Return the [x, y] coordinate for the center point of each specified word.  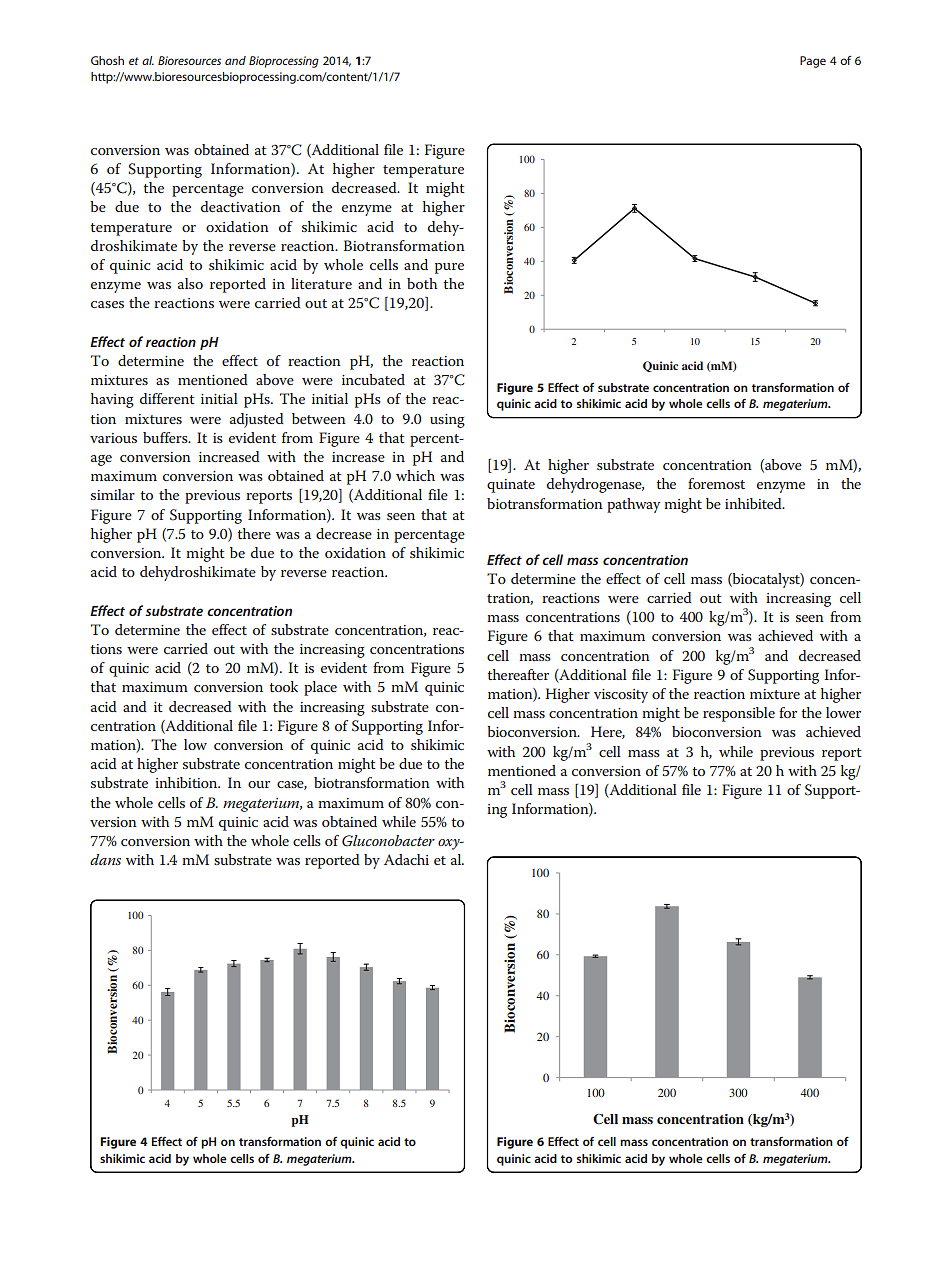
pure [449, 268]
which [415, 475]
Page [813, 62]
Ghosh [107, 60]
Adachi [406, 859]
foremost [716, 483]
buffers [166, 437]
